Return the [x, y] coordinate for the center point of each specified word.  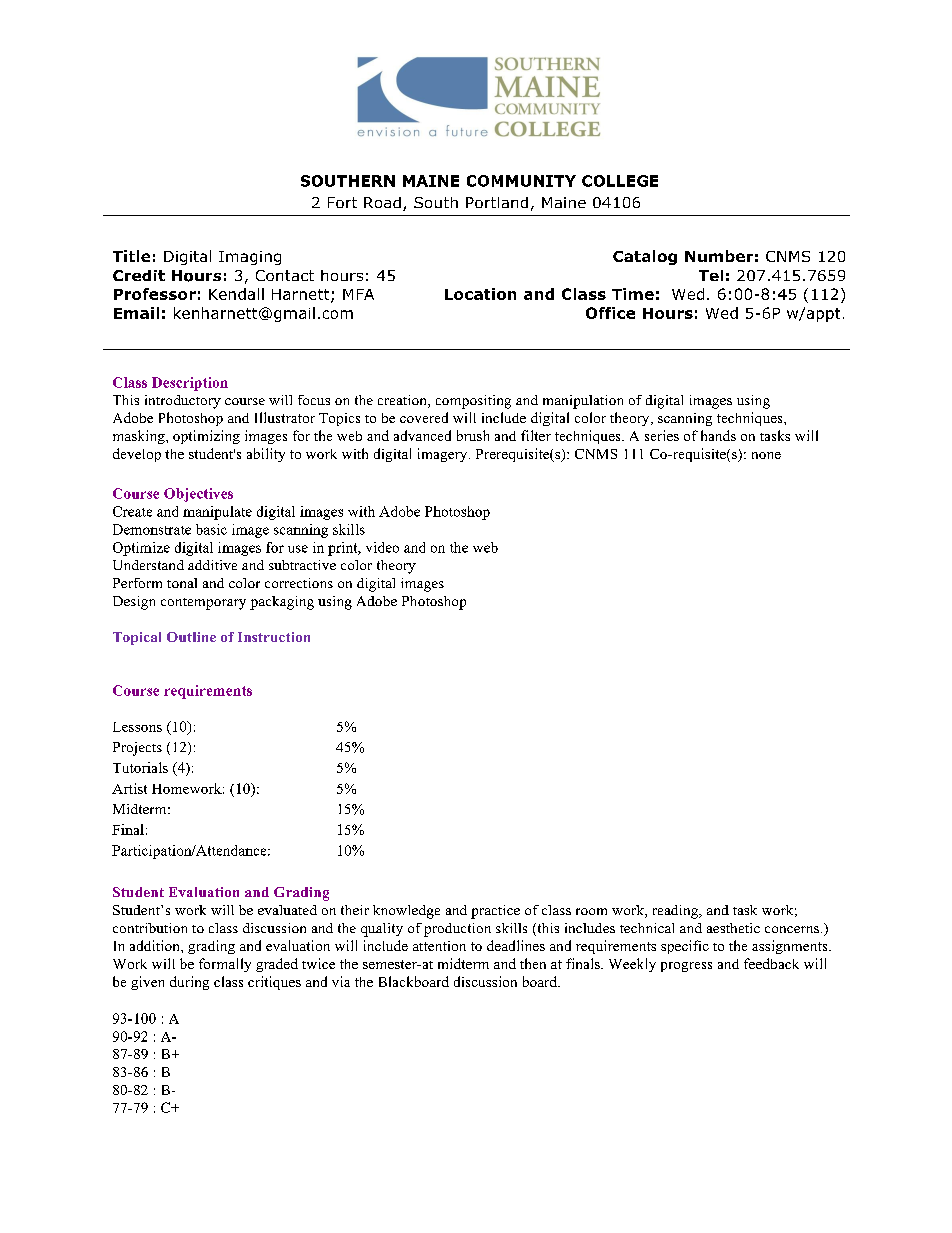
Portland [497, 202]
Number [719, 256]
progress [686, 967]
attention [439, 946]
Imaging [250, 258]
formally [225, 965]
